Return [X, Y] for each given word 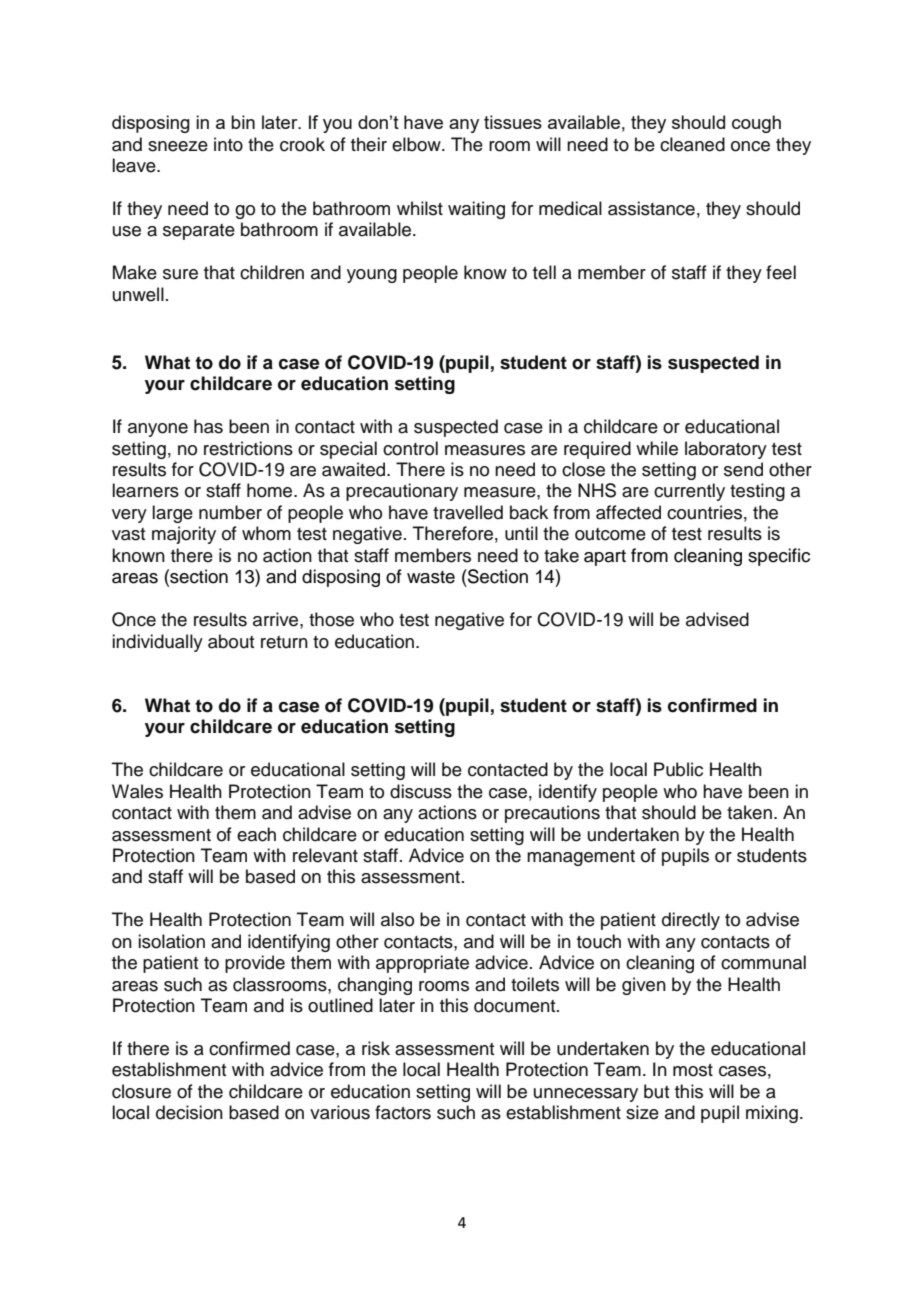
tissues [513, 122]
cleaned [692, 144]
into [228, 144]
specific [779, 557]
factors [403, 1112]
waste [431, 577]
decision [189, 1112]
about [231, 641]
